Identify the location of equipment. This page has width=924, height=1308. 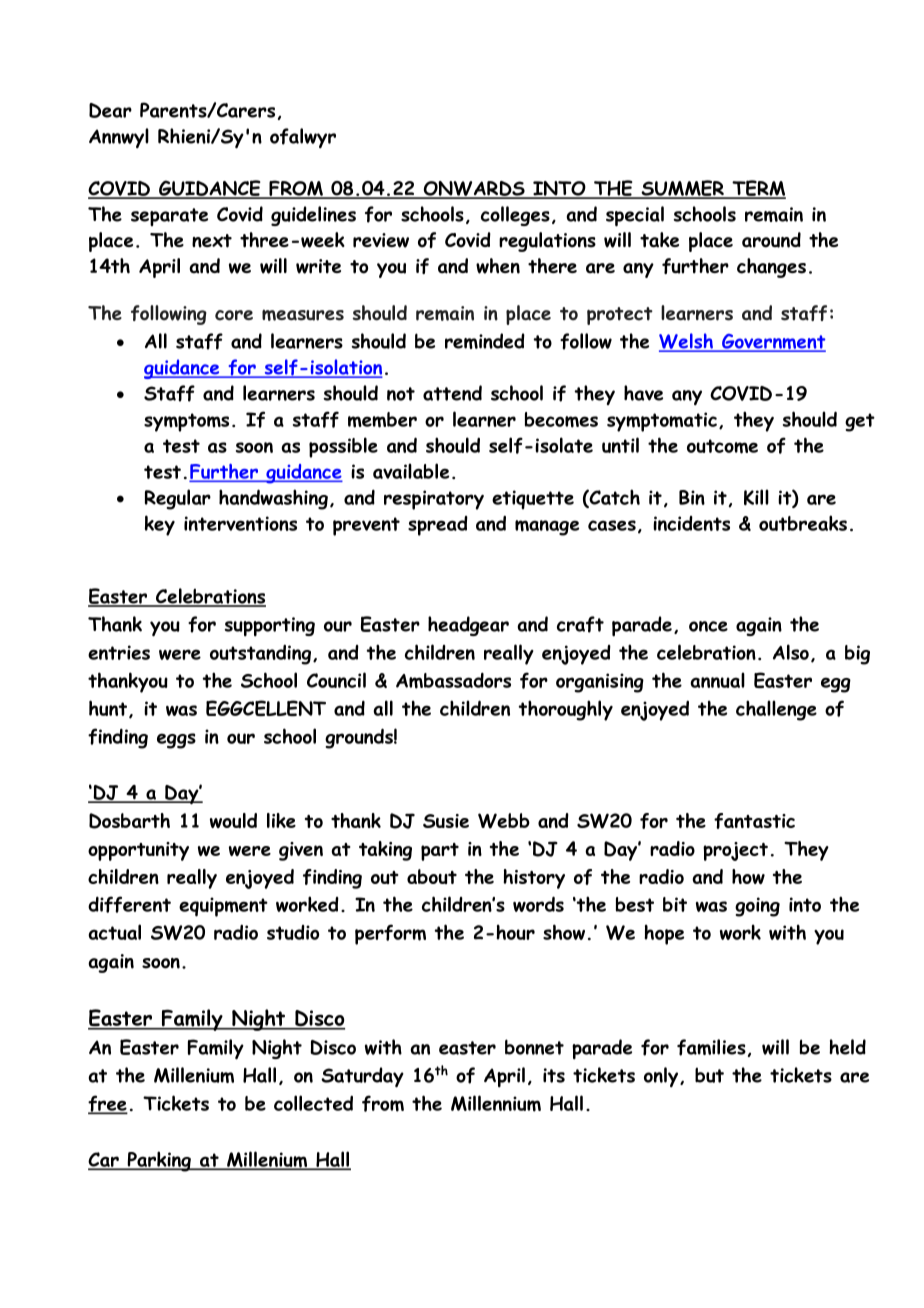
(223, 907).
